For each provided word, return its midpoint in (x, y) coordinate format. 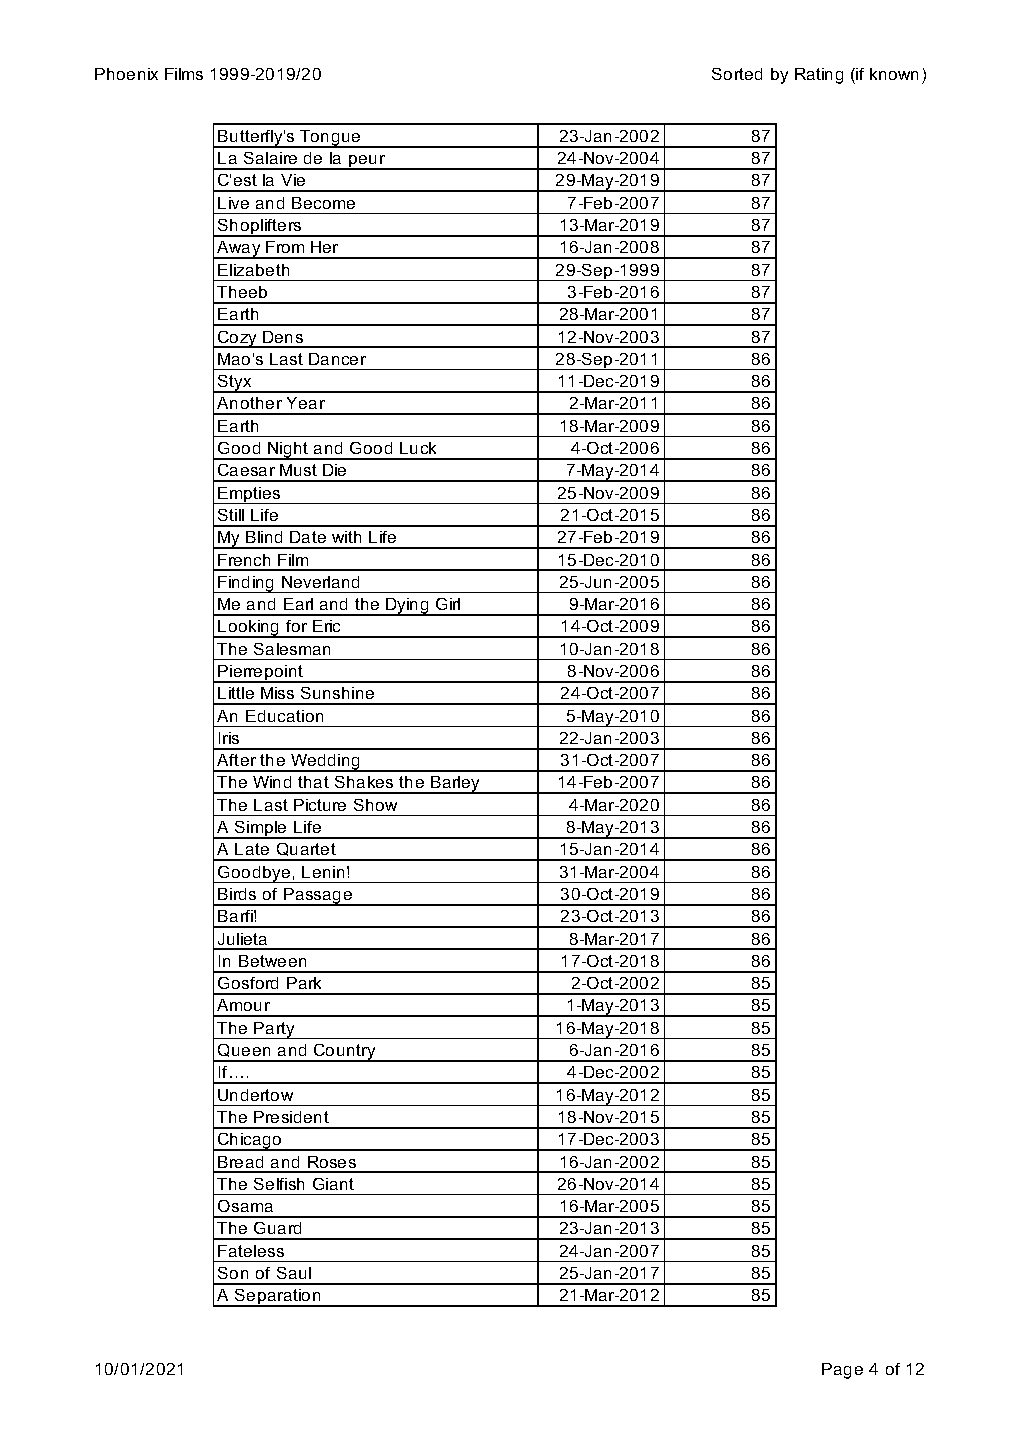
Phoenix (126, 74)
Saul (294, 1273)
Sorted (737, 74)
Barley (456, 785)
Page (842, 1371)
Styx (235, 384)
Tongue (330, 139)
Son (233, 1273)
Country (345, 1053)
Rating (819, 76)
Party (275, 1030)
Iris (229, 738)
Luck (418, 448)
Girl (448, 604)
